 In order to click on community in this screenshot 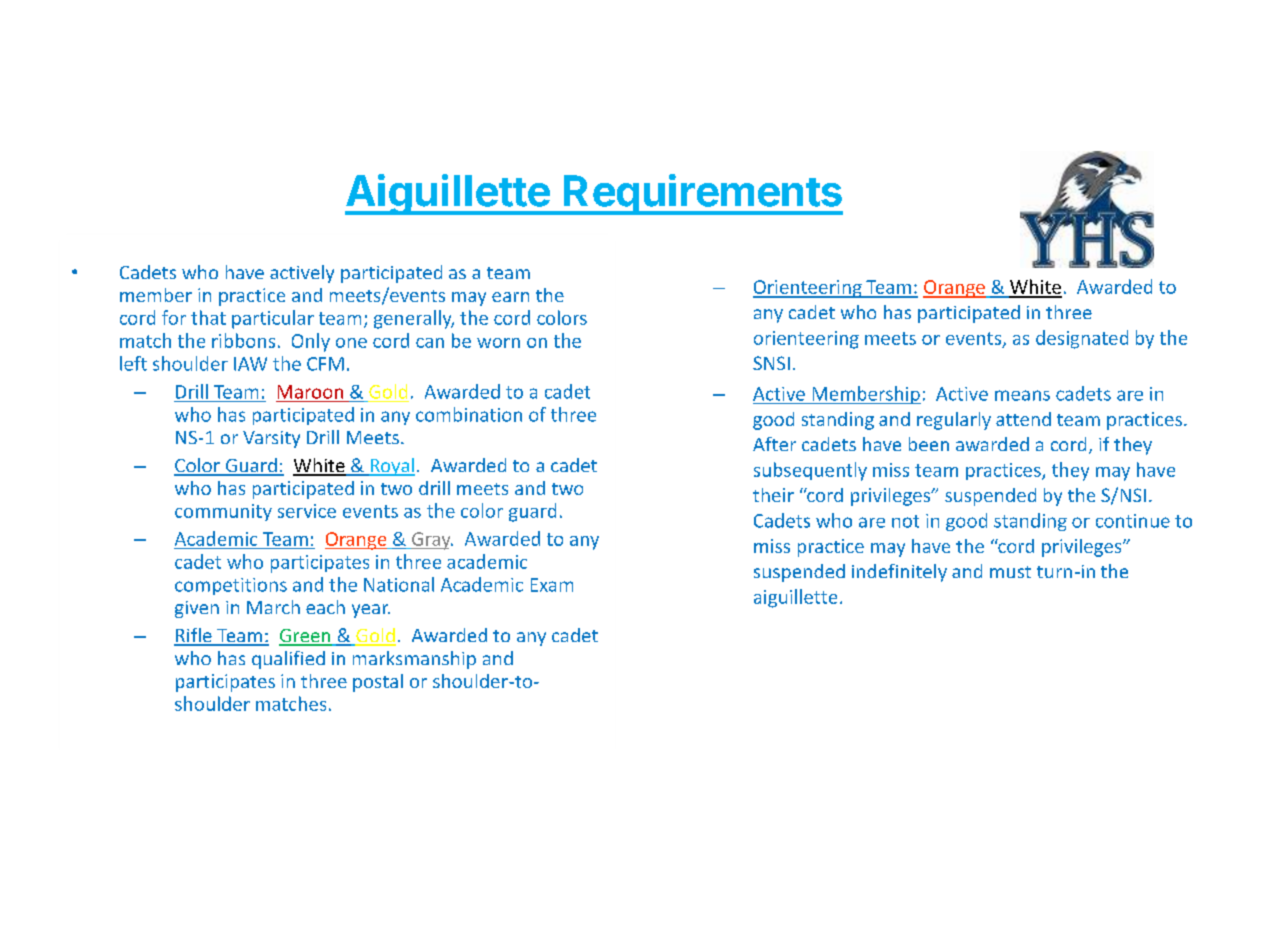, I will do `click(223, 512)`.
